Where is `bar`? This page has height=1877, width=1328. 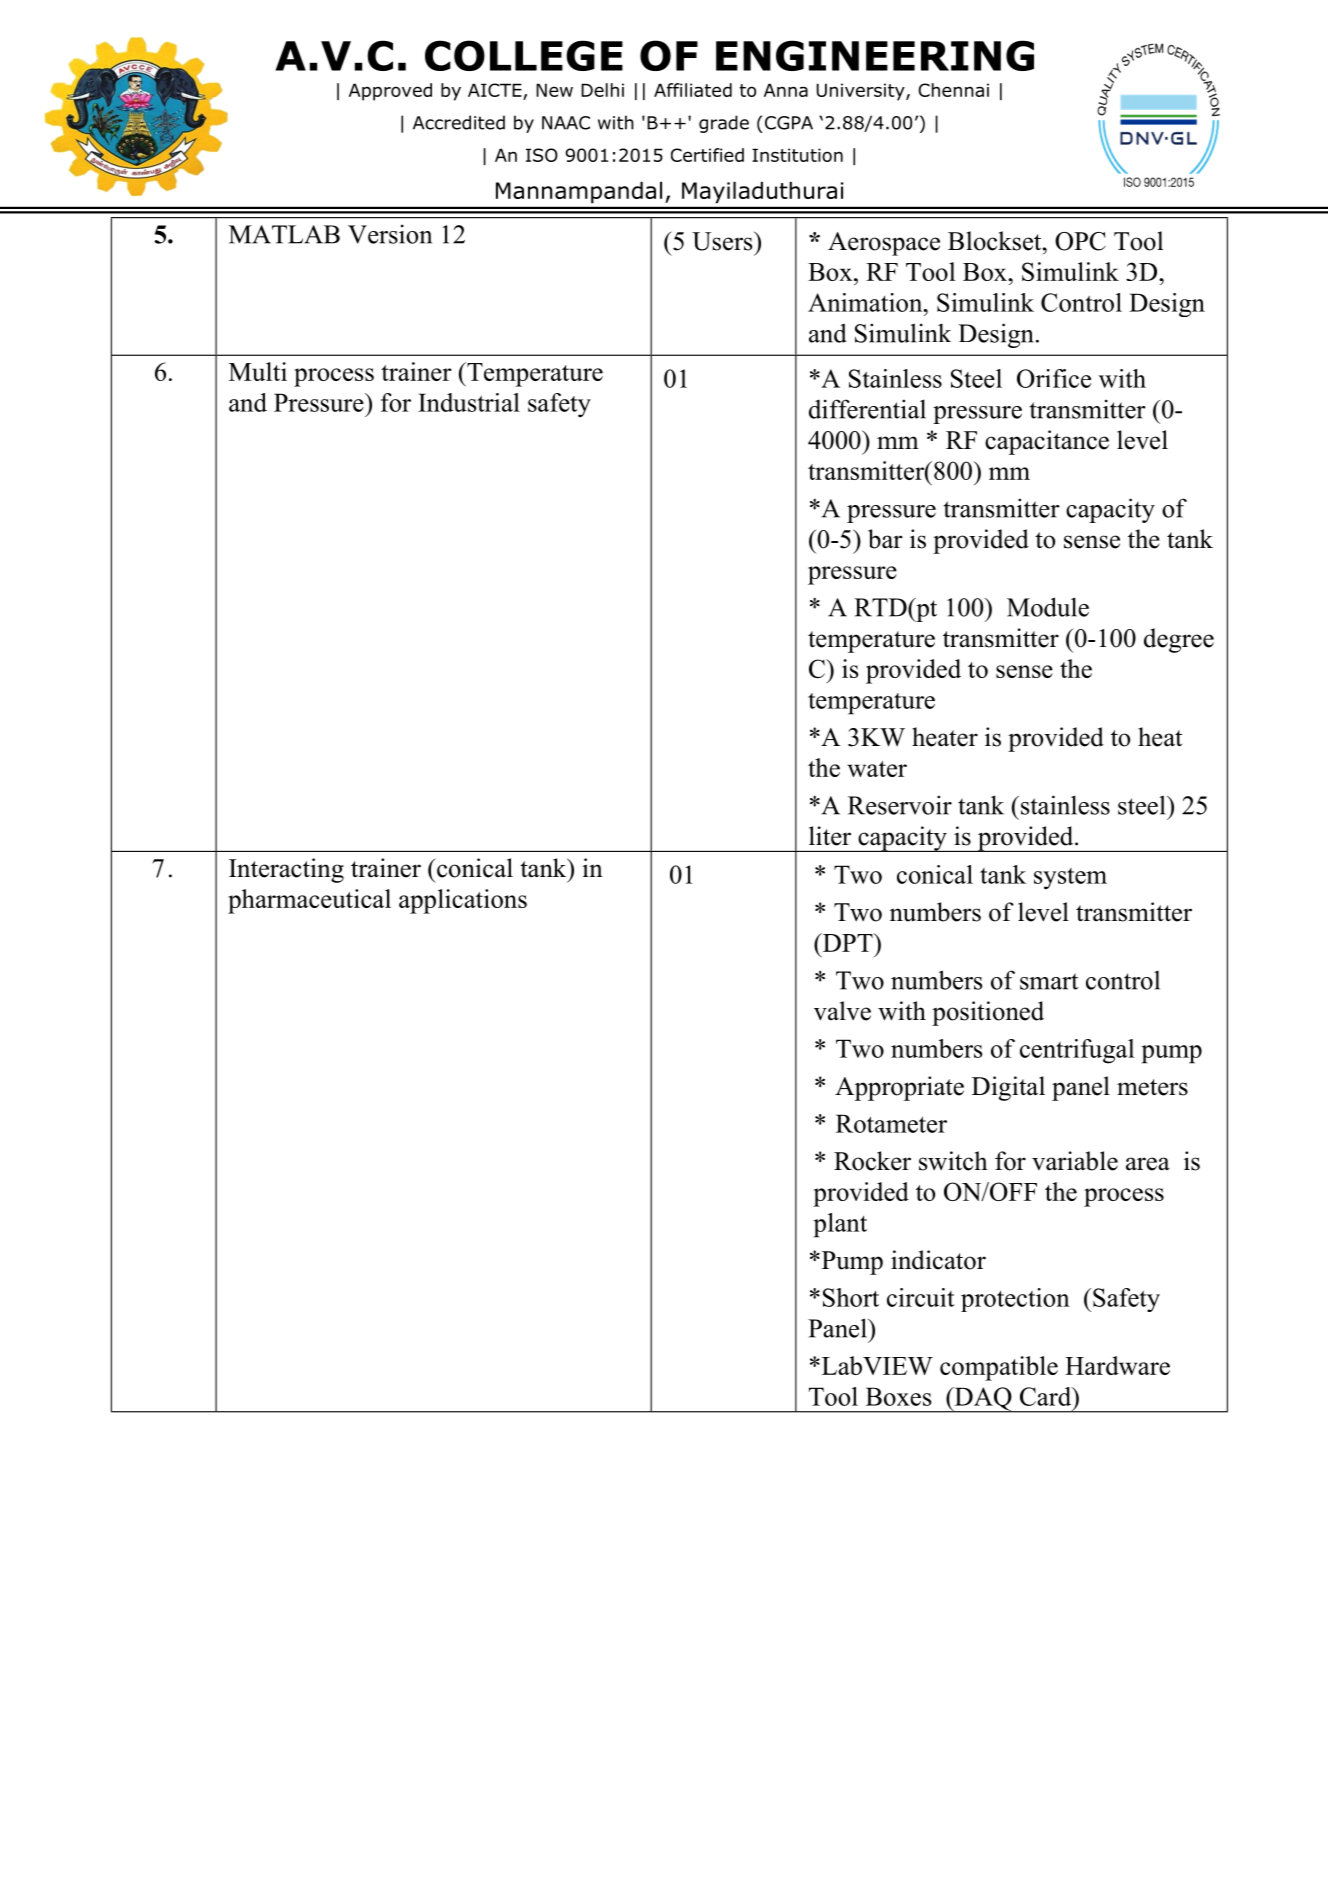
bar is located at coordinates (885, 539).
